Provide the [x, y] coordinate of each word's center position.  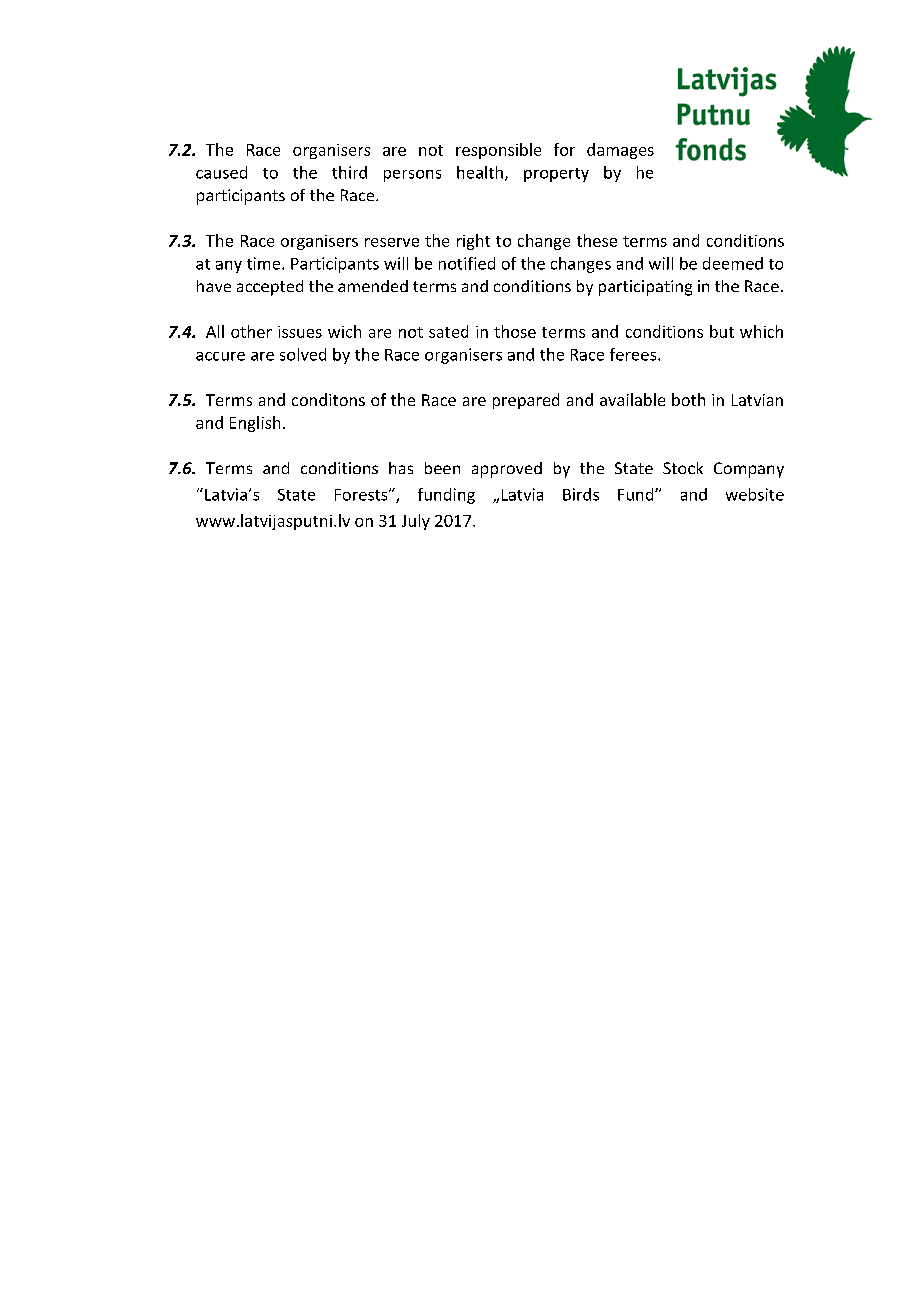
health [480, 172]
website [755, 494]
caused [221, 172]
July [416, 522]
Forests [362, 495]
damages [620, 151]
